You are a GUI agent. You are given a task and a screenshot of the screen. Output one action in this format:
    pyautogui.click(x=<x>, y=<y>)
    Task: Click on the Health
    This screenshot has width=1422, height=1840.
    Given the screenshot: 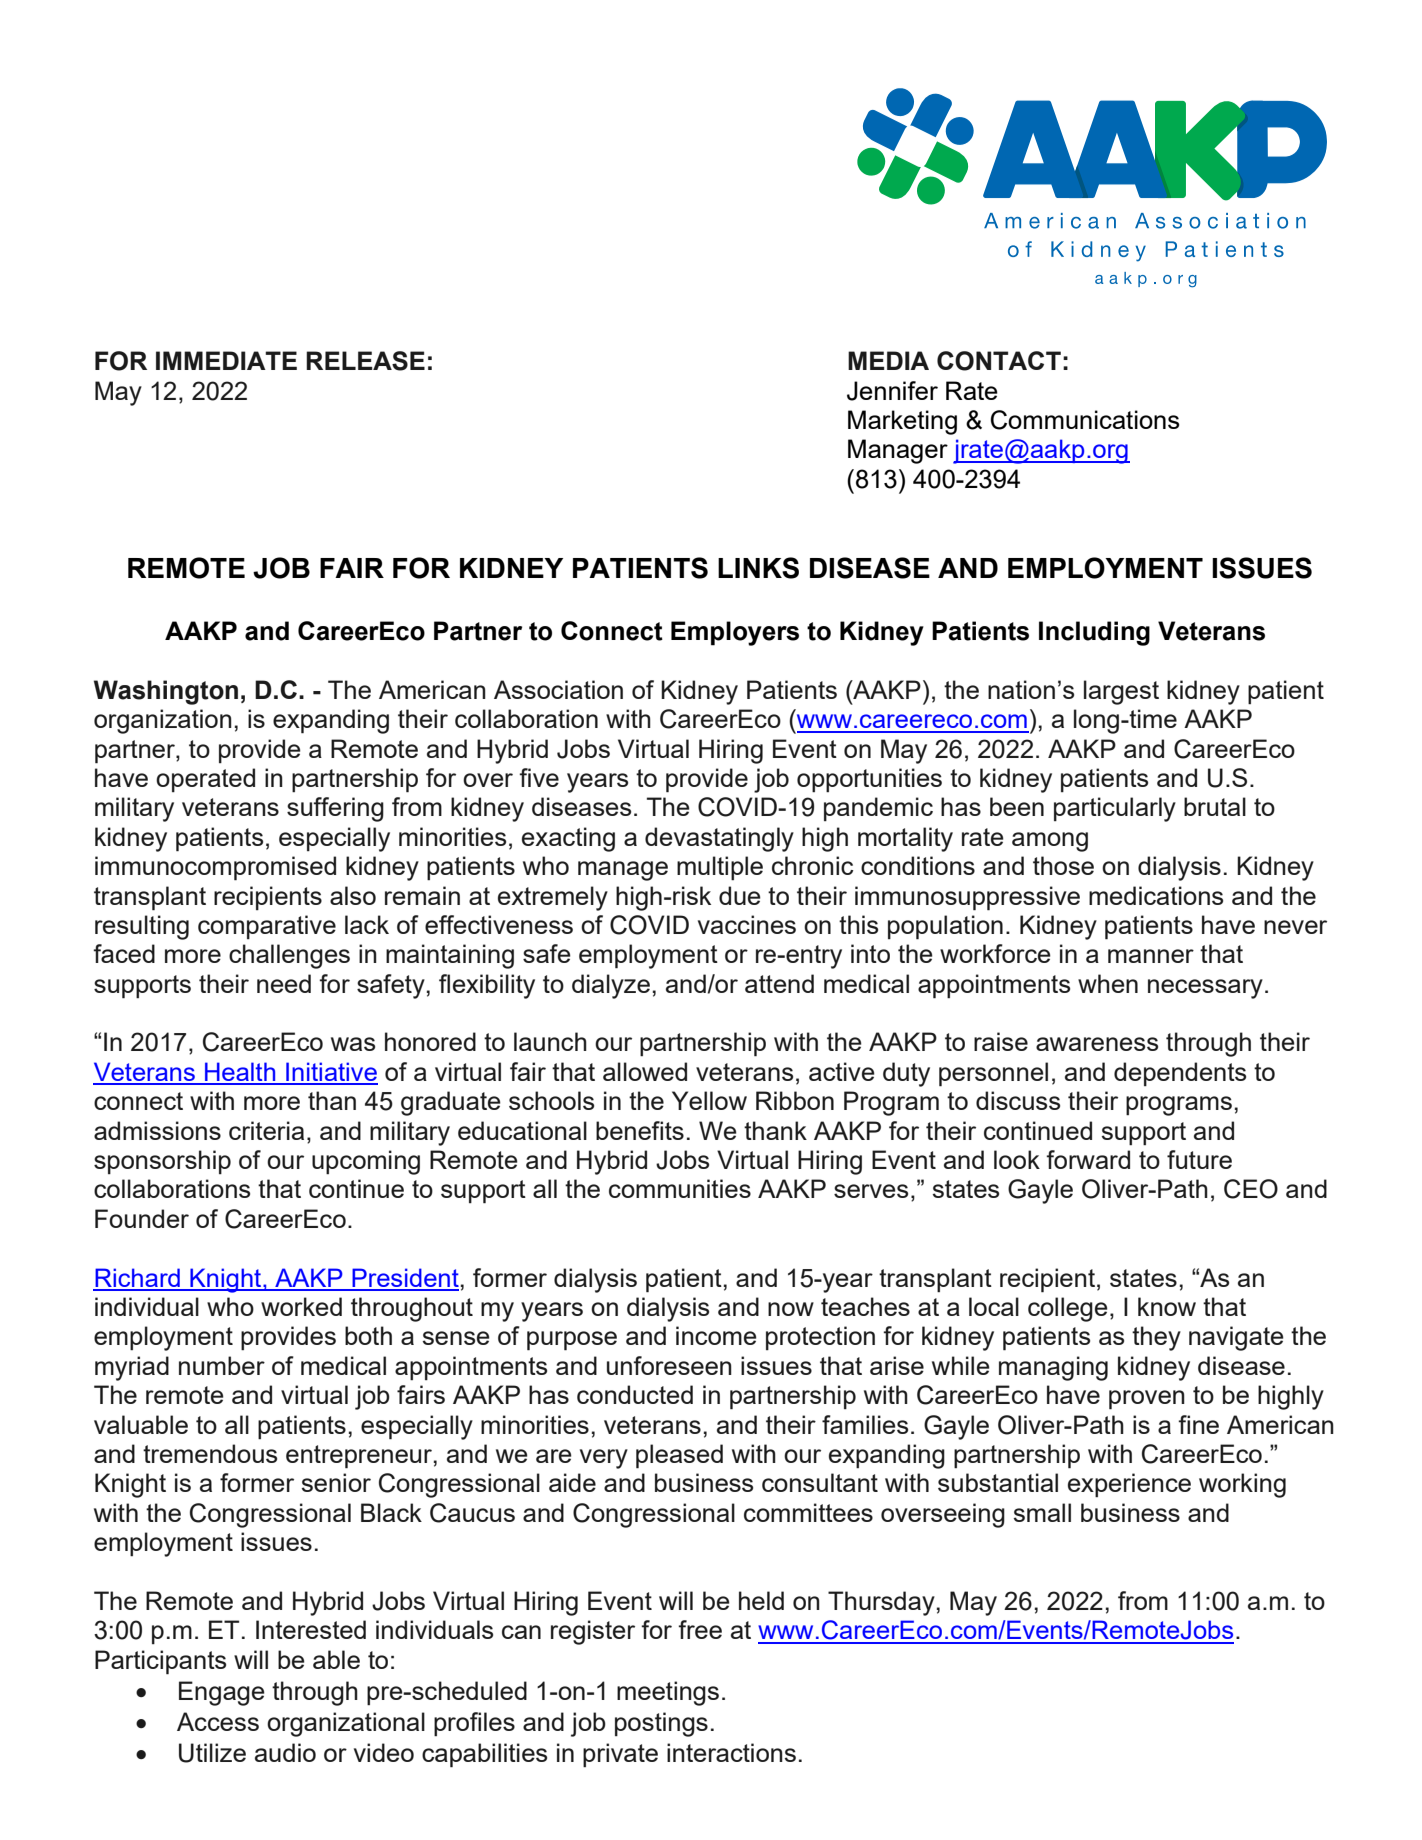 What is the action you would take?
    pyautogui.click(x=240, y=1073)
